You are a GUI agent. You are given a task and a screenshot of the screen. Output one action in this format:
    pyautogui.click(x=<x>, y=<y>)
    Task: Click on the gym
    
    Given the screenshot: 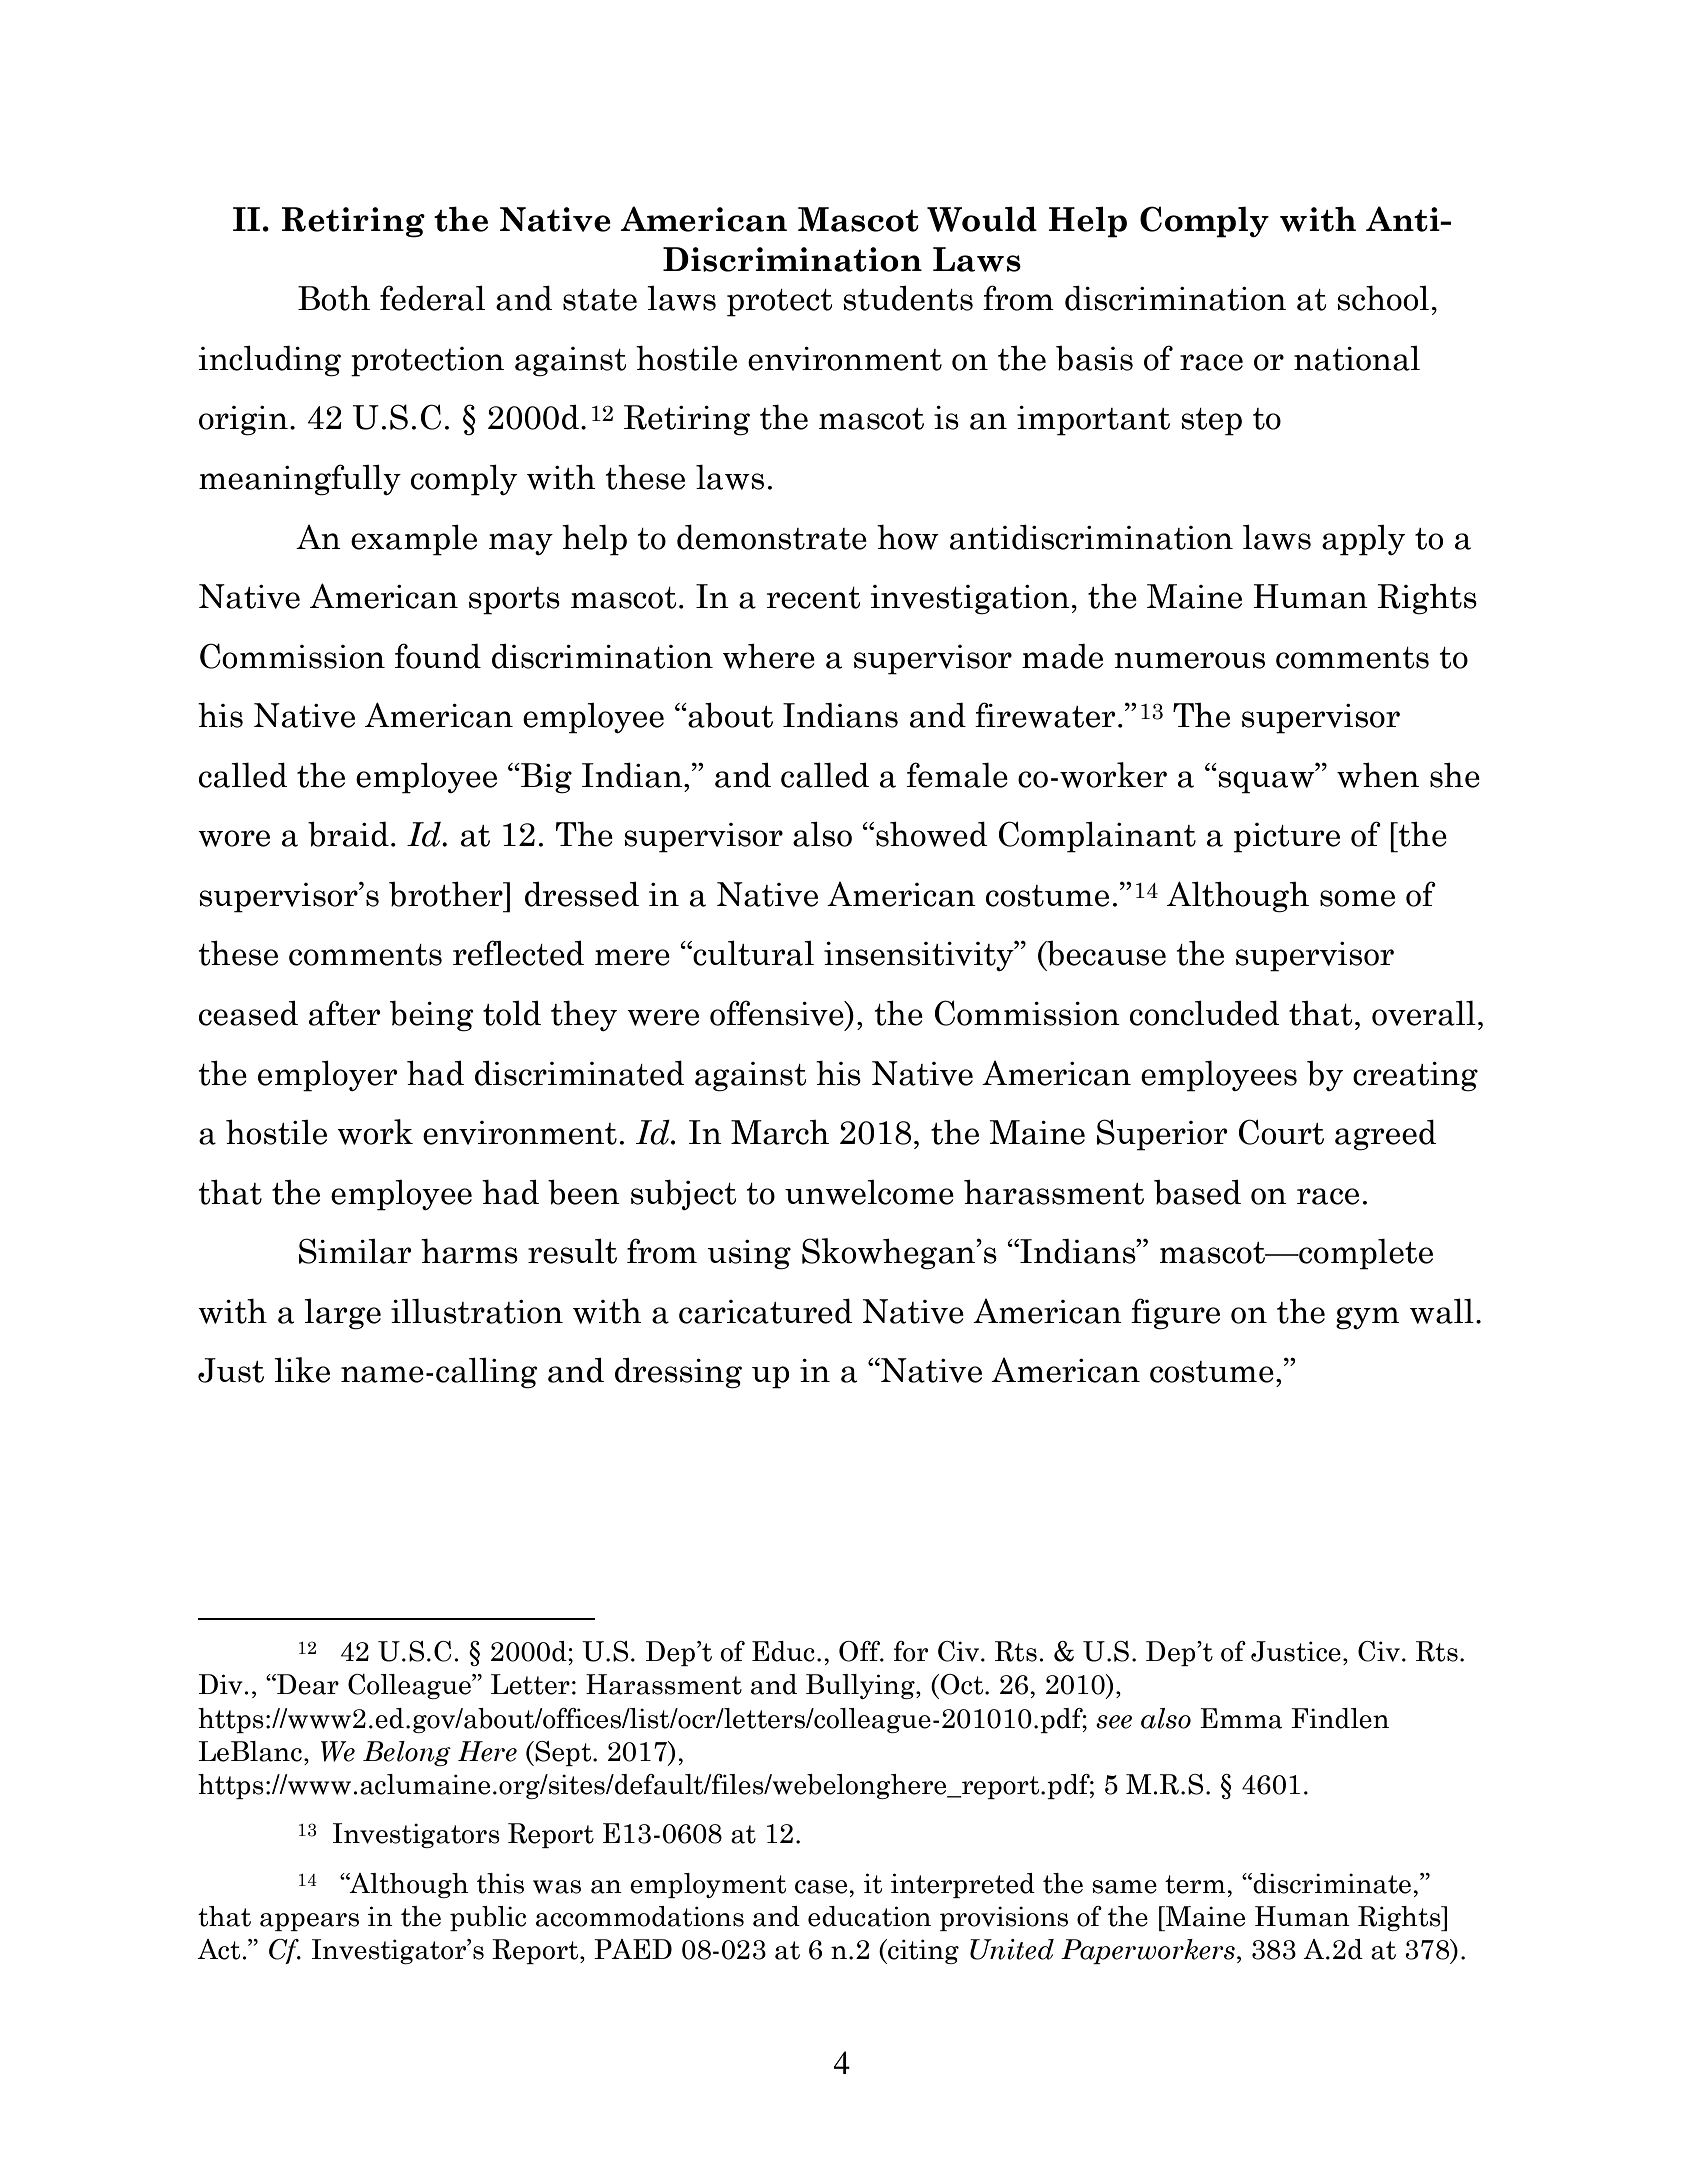 What is the action you would take?
    pyautogui.click(x=1367, y=1318)
